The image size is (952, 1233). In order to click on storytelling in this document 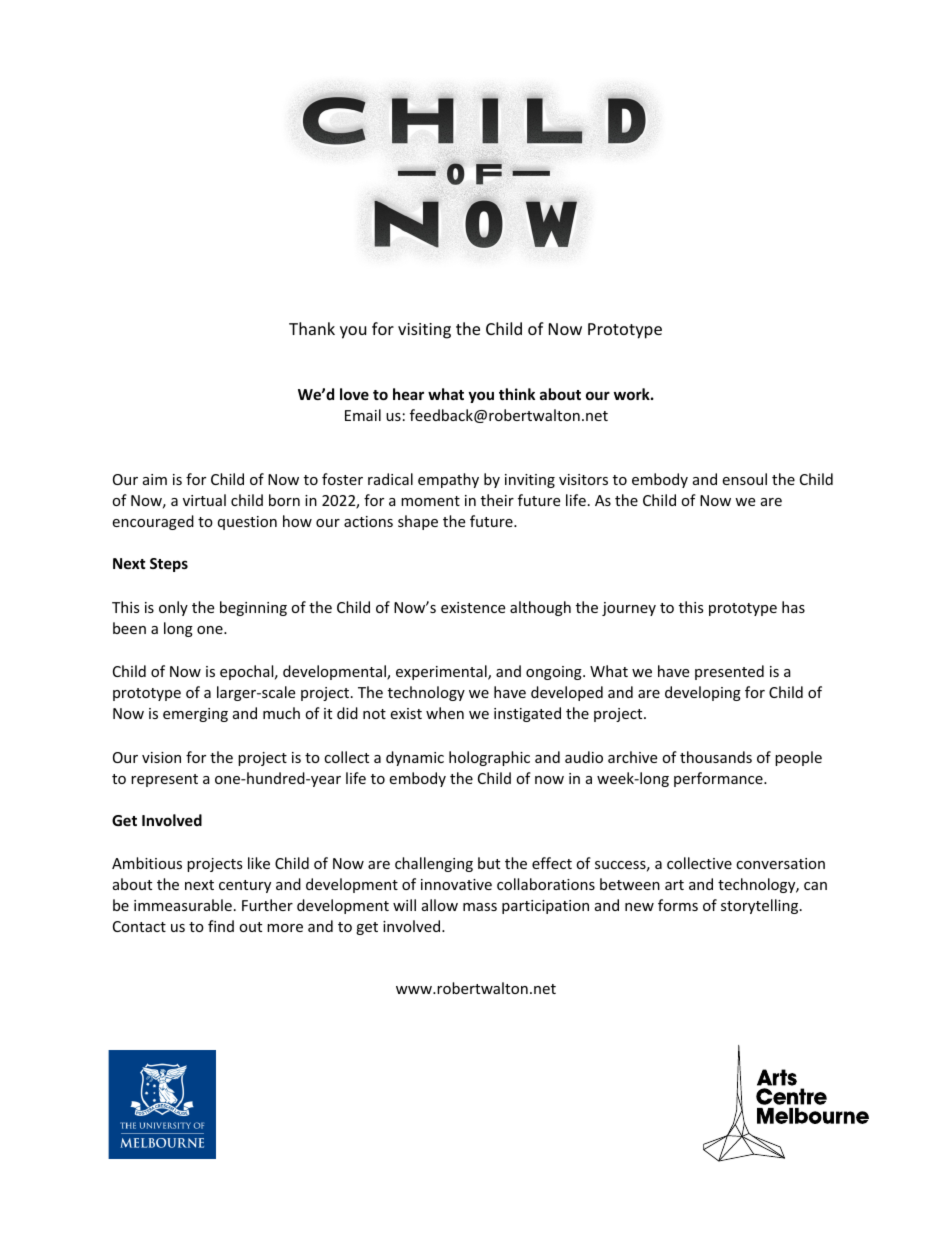, I will do `click(761, 906)`.
